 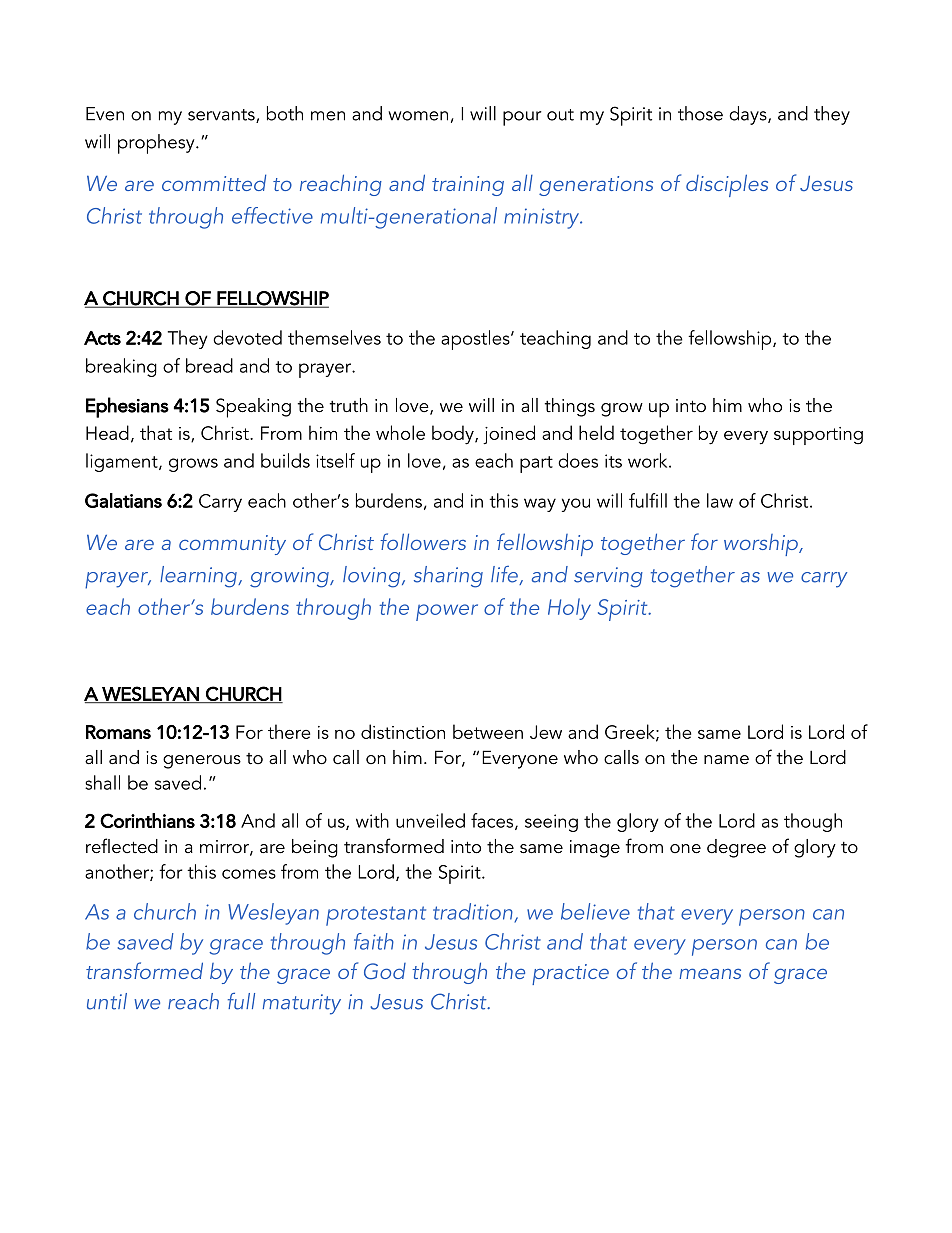 What do you see at coordinates (749, 115) in the document?
I see `days` at bounding box center [749, 115].
